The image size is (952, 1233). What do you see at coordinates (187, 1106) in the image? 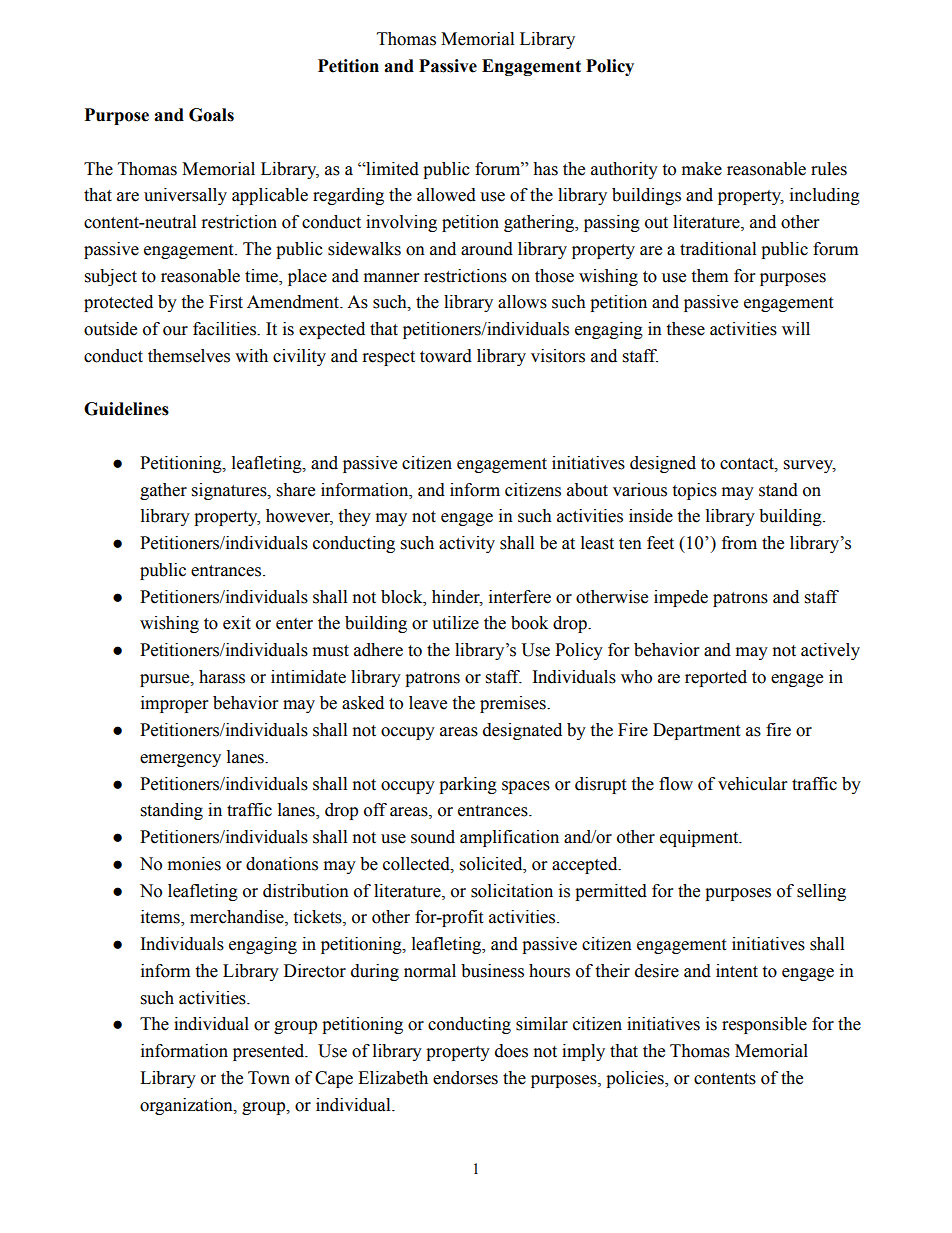
I see `organization` at bounding box center [187, 1106].
